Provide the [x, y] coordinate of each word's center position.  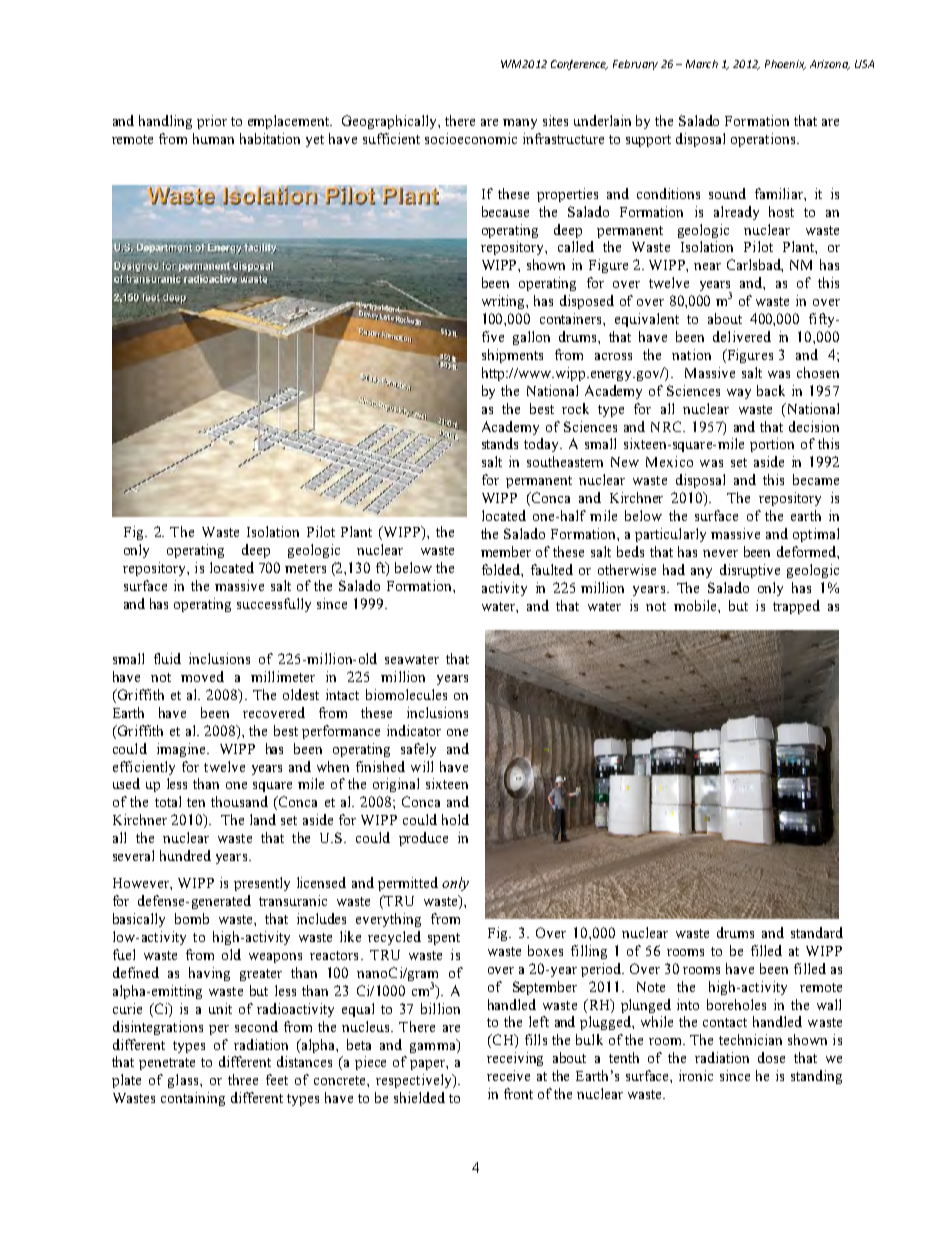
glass [183, 1081]
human [213, 138]
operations [764, 140]
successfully [274, 605]
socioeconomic [471, 138]
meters [305, 568]
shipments [512, 356]
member [506, 551]
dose [771, 1057]
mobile [696, 605]
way [739, 394]
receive [508, 1075]
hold [455, 819]
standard [817, 932]
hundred [185, 855]
